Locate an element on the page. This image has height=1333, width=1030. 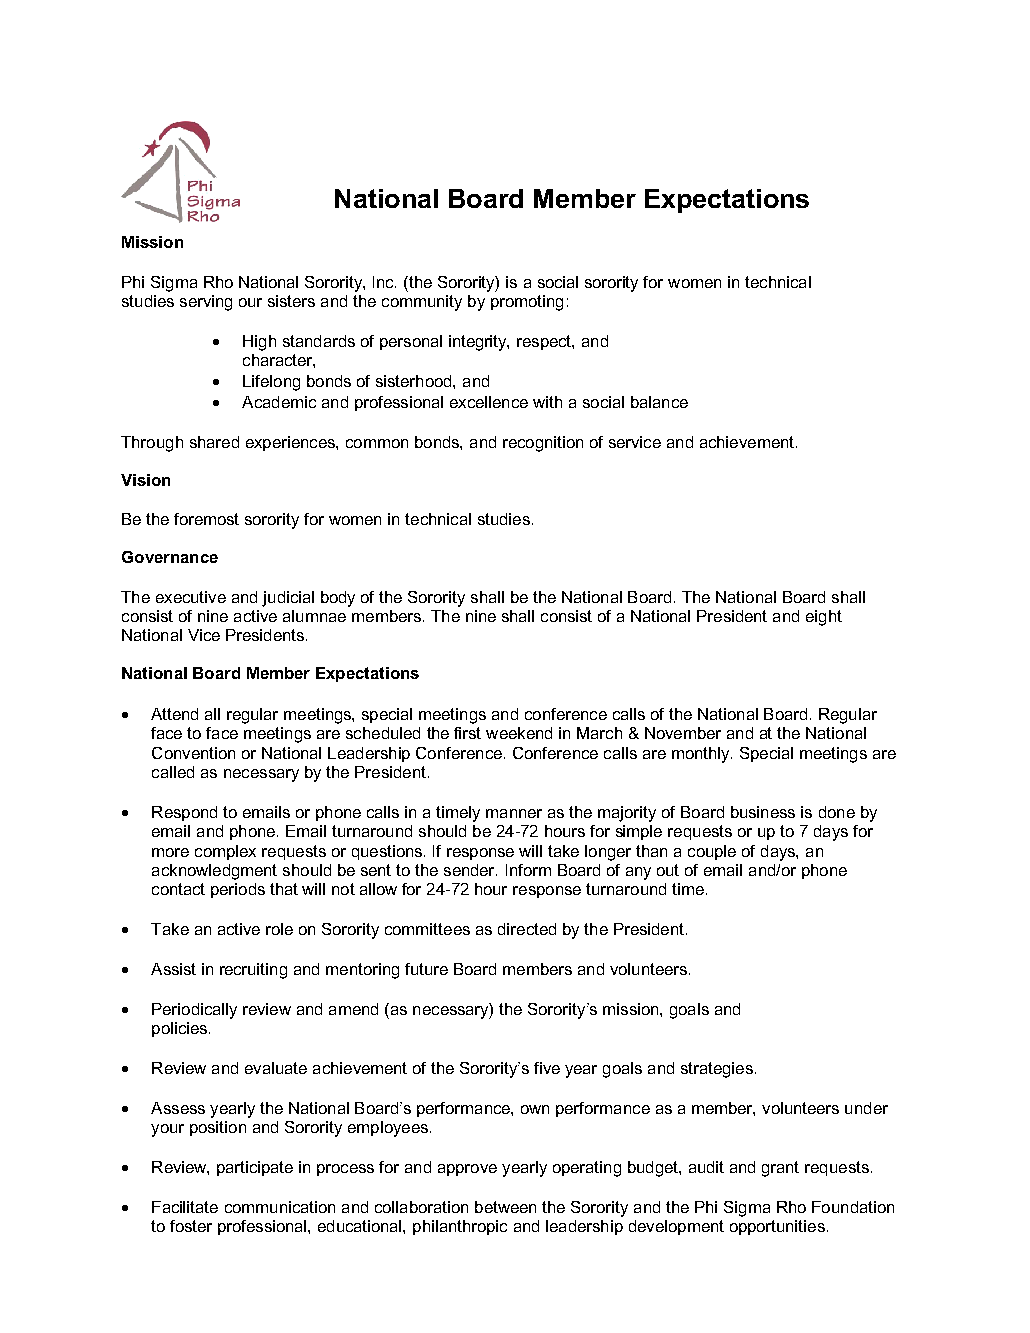
serving is located at coordinates (206, 303).
